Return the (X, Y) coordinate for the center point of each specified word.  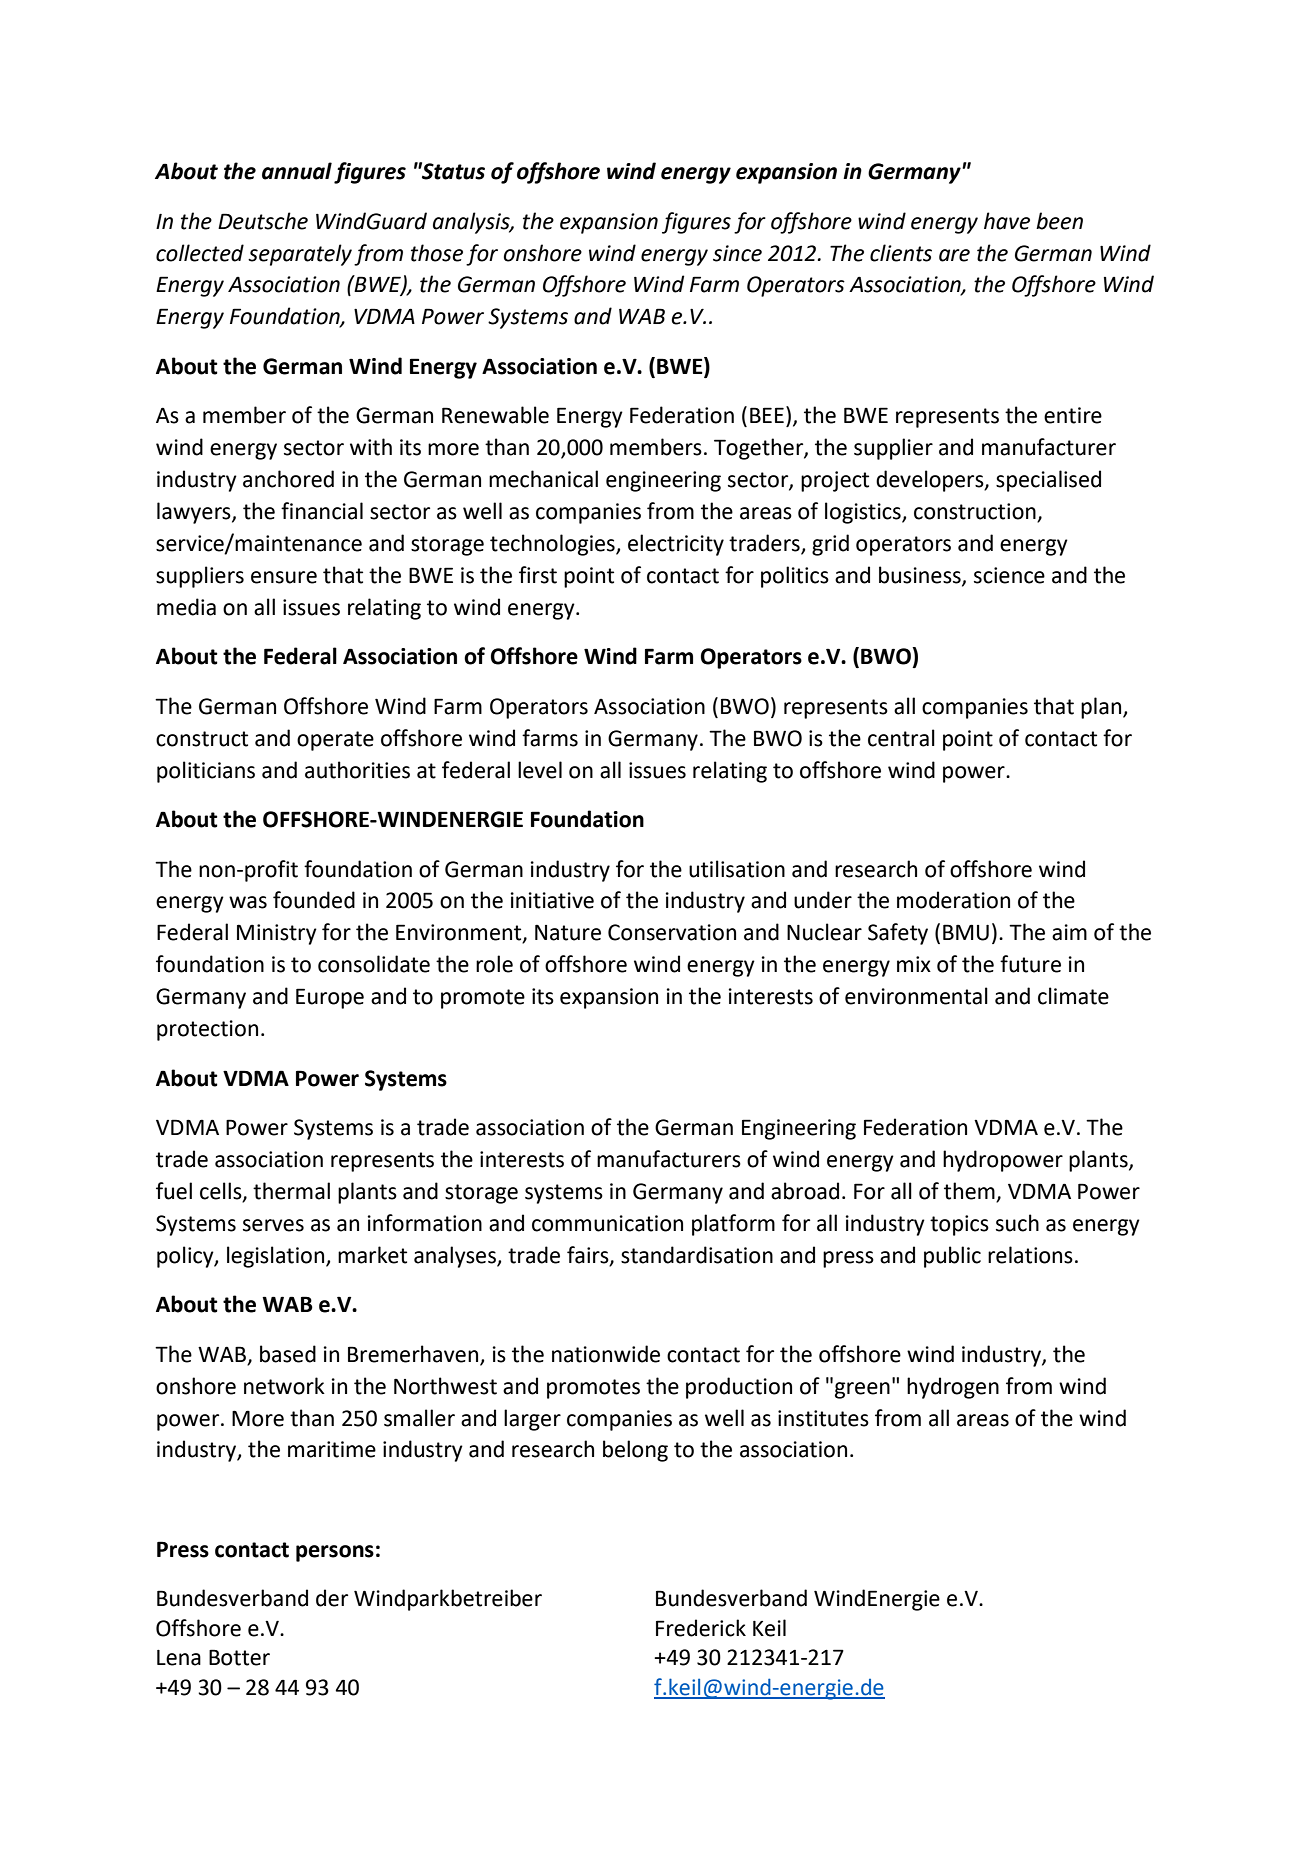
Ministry (277, 934)
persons (335, 1553)
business (921, 576)
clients (901, 253)
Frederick (701, 1628)
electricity (676, 545)
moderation (953, 900)
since (737, 253)
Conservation (672, 932)
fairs (589, 1255)
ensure (284, 577)
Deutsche (263, 221)
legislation (277, 1257)
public (952, 1257)
